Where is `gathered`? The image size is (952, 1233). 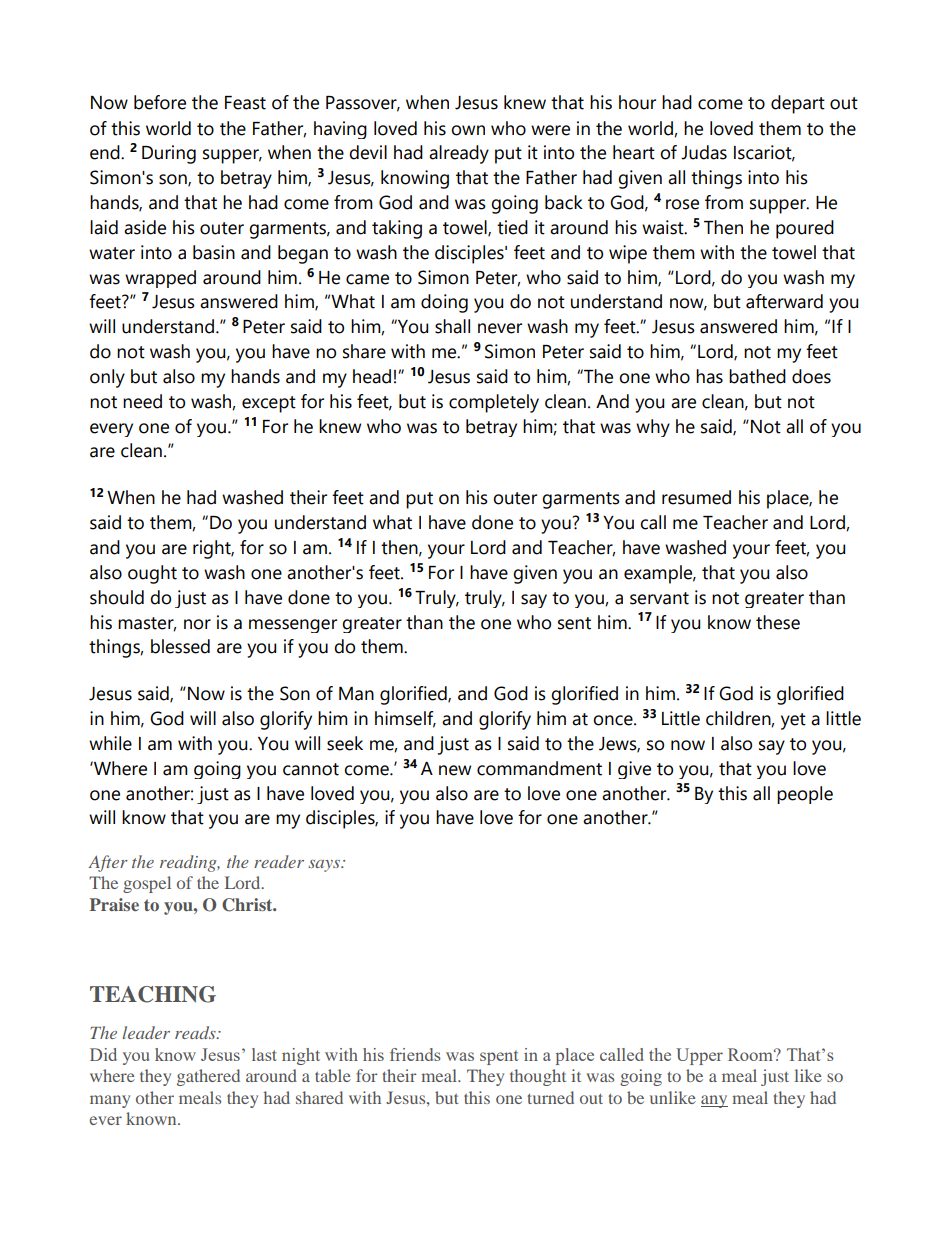 gathered is located at coordinates (208, 1077).
